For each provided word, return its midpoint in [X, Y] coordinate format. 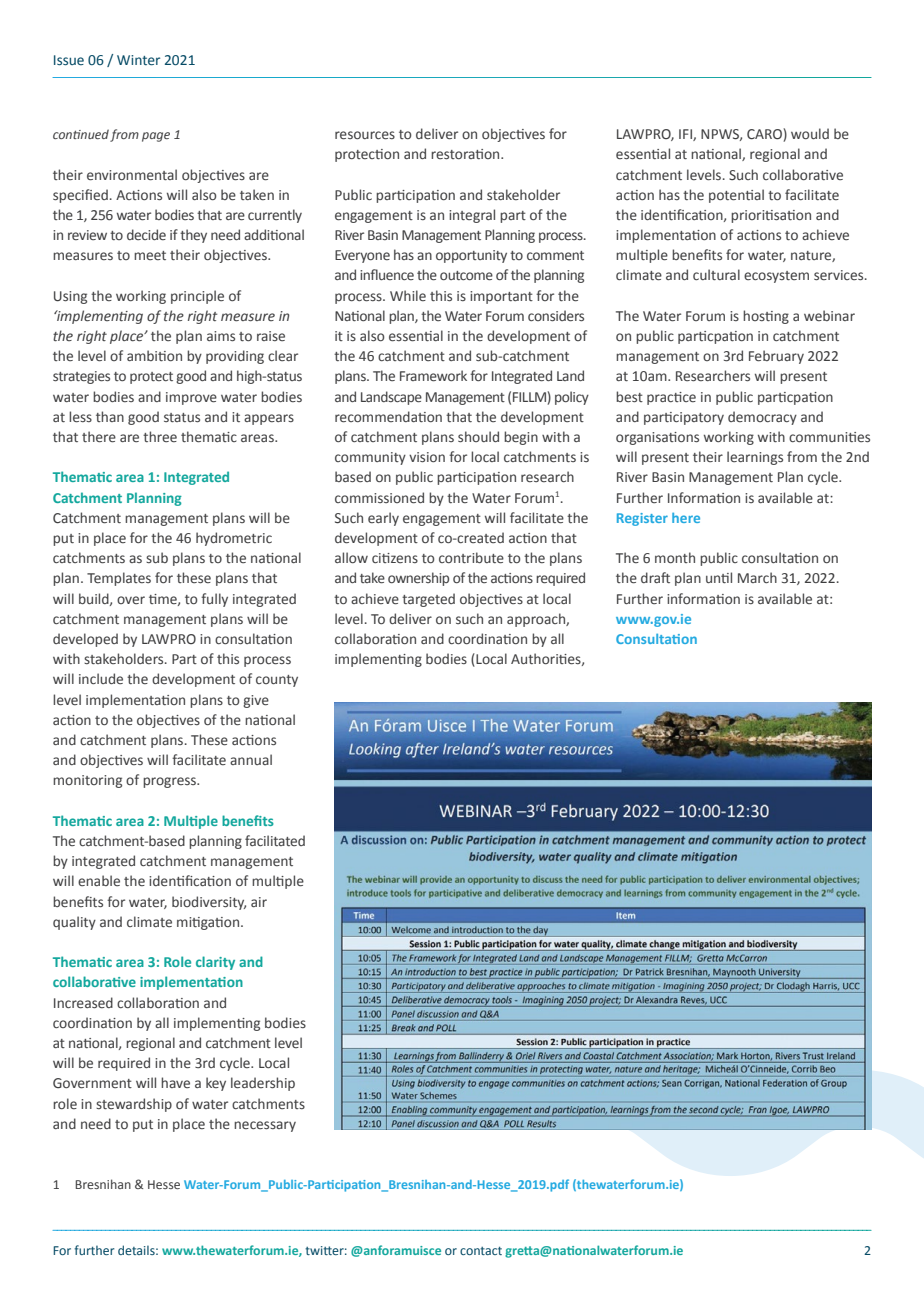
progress [170, 782]
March [757, 577]
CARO [765, 135]
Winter [138, 60]
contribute [471, 558]
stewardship [134, 1105]
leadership [263, 1084]
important [501, 297]
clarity [215, 963]
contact [481, 1251]
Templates [119, 579]
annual [251, 759]
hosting [766, 317]
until [719, 577]
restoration [466, 154]
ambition [154, 355]
